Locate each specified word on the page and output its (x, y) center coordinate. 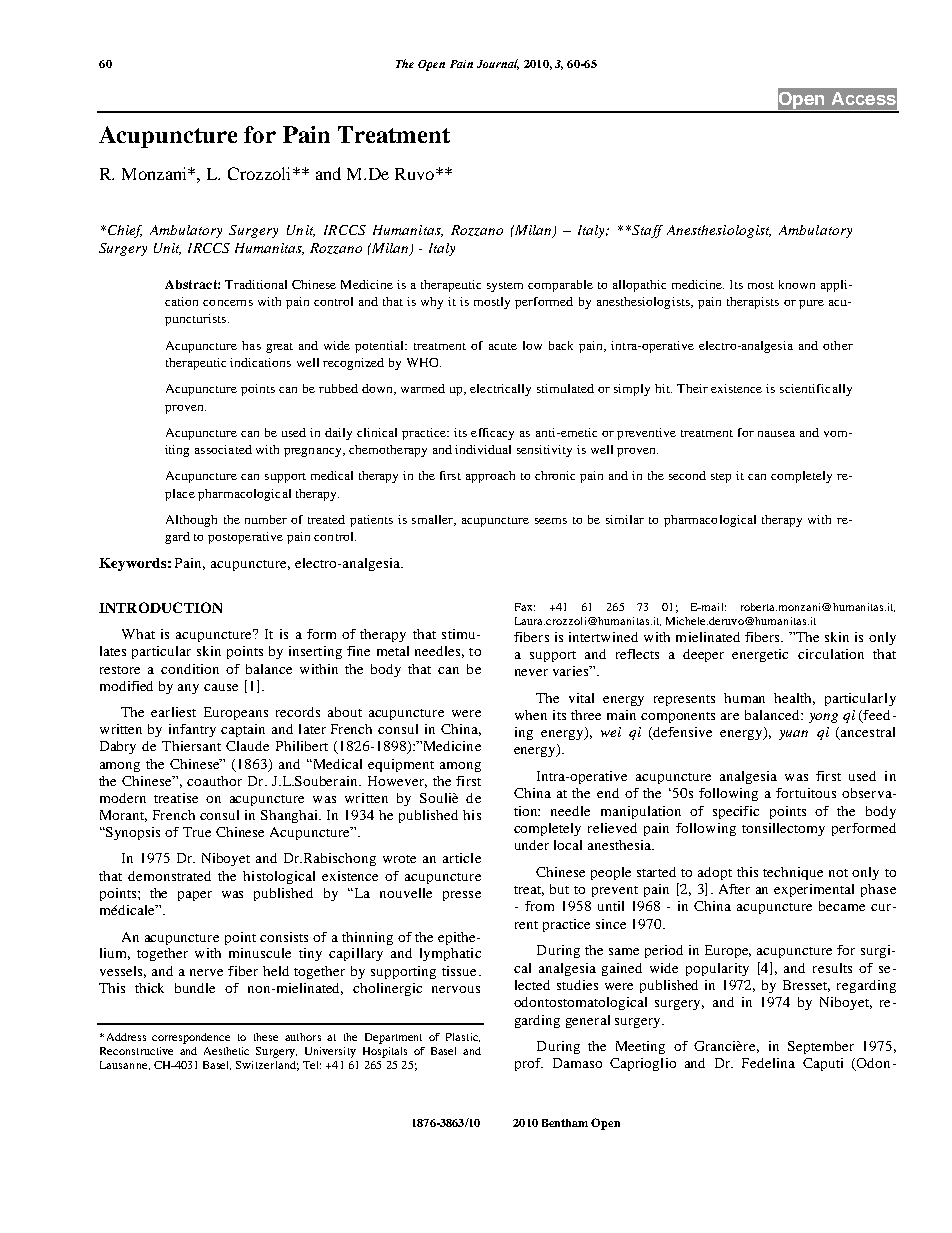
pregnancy (314, 452)
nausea (776, 434)
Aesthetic (226, 1051)
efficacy (492, 434)
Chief (125, 231)
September (821, 1047)
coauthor (214, 781)
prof (529, 1064)
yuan (793, 735)
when (531, 715)
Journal (498, 64)
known (797, 284)
